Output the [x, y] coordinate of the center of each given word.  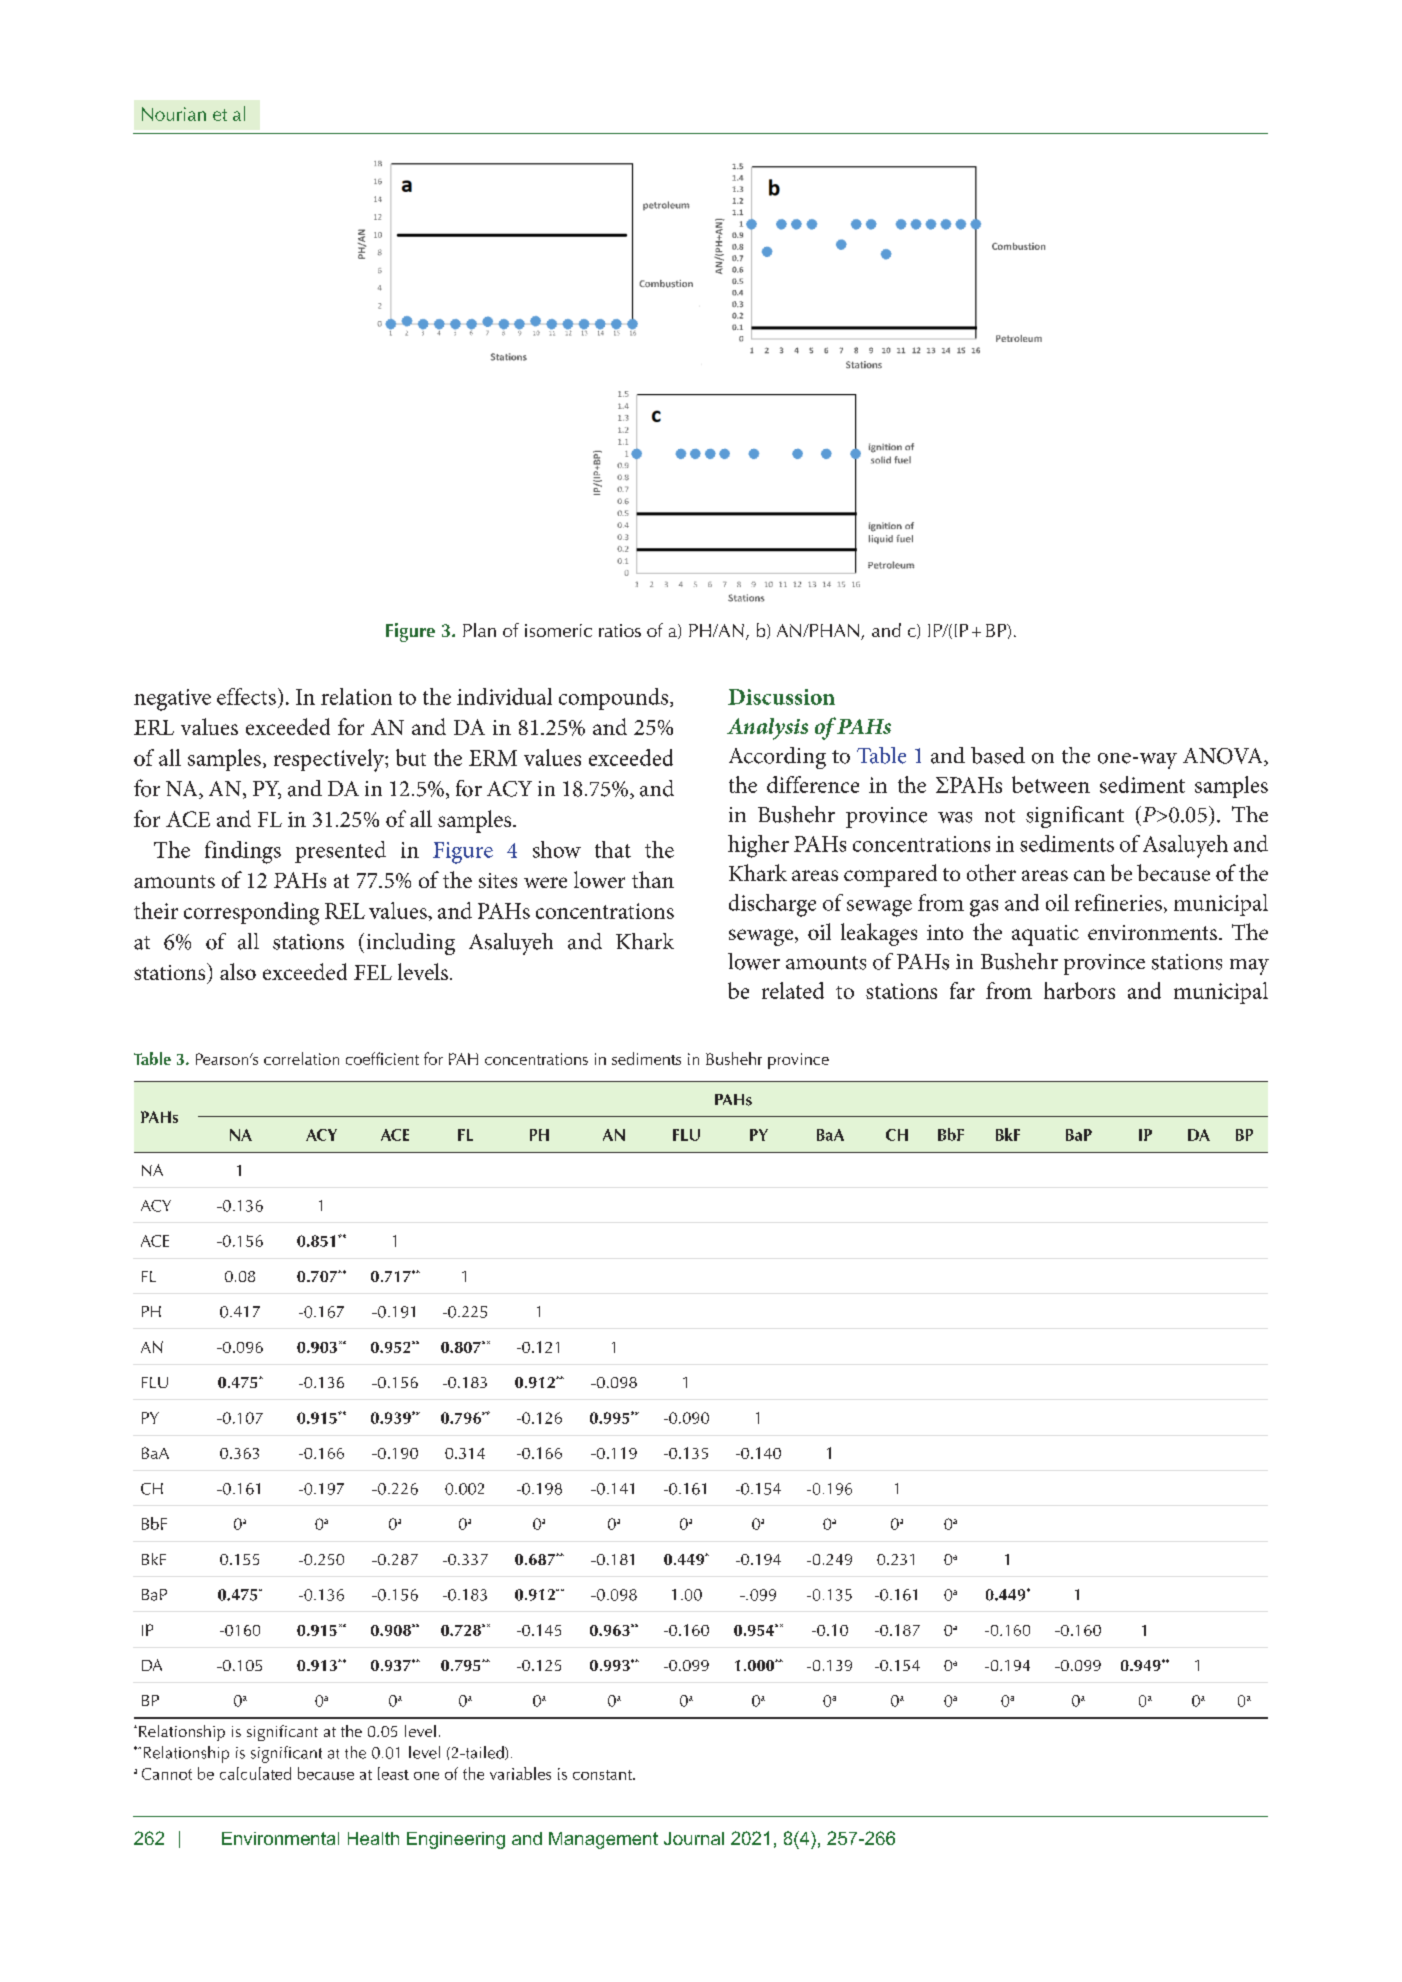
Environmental [280, 1838]
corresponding [251, 913]
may [1249, 967]
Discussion [781, 697]
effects [246, 696]
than [653, 879]
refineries [1118, 902]
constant [603, 1775]
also [238, 971]
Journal [694, 1838]
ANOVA [1224, 757]
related [793, 990]
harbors [1079, 990]
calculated [255, 1773]
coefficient [382, 1058]
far [962, 990]
